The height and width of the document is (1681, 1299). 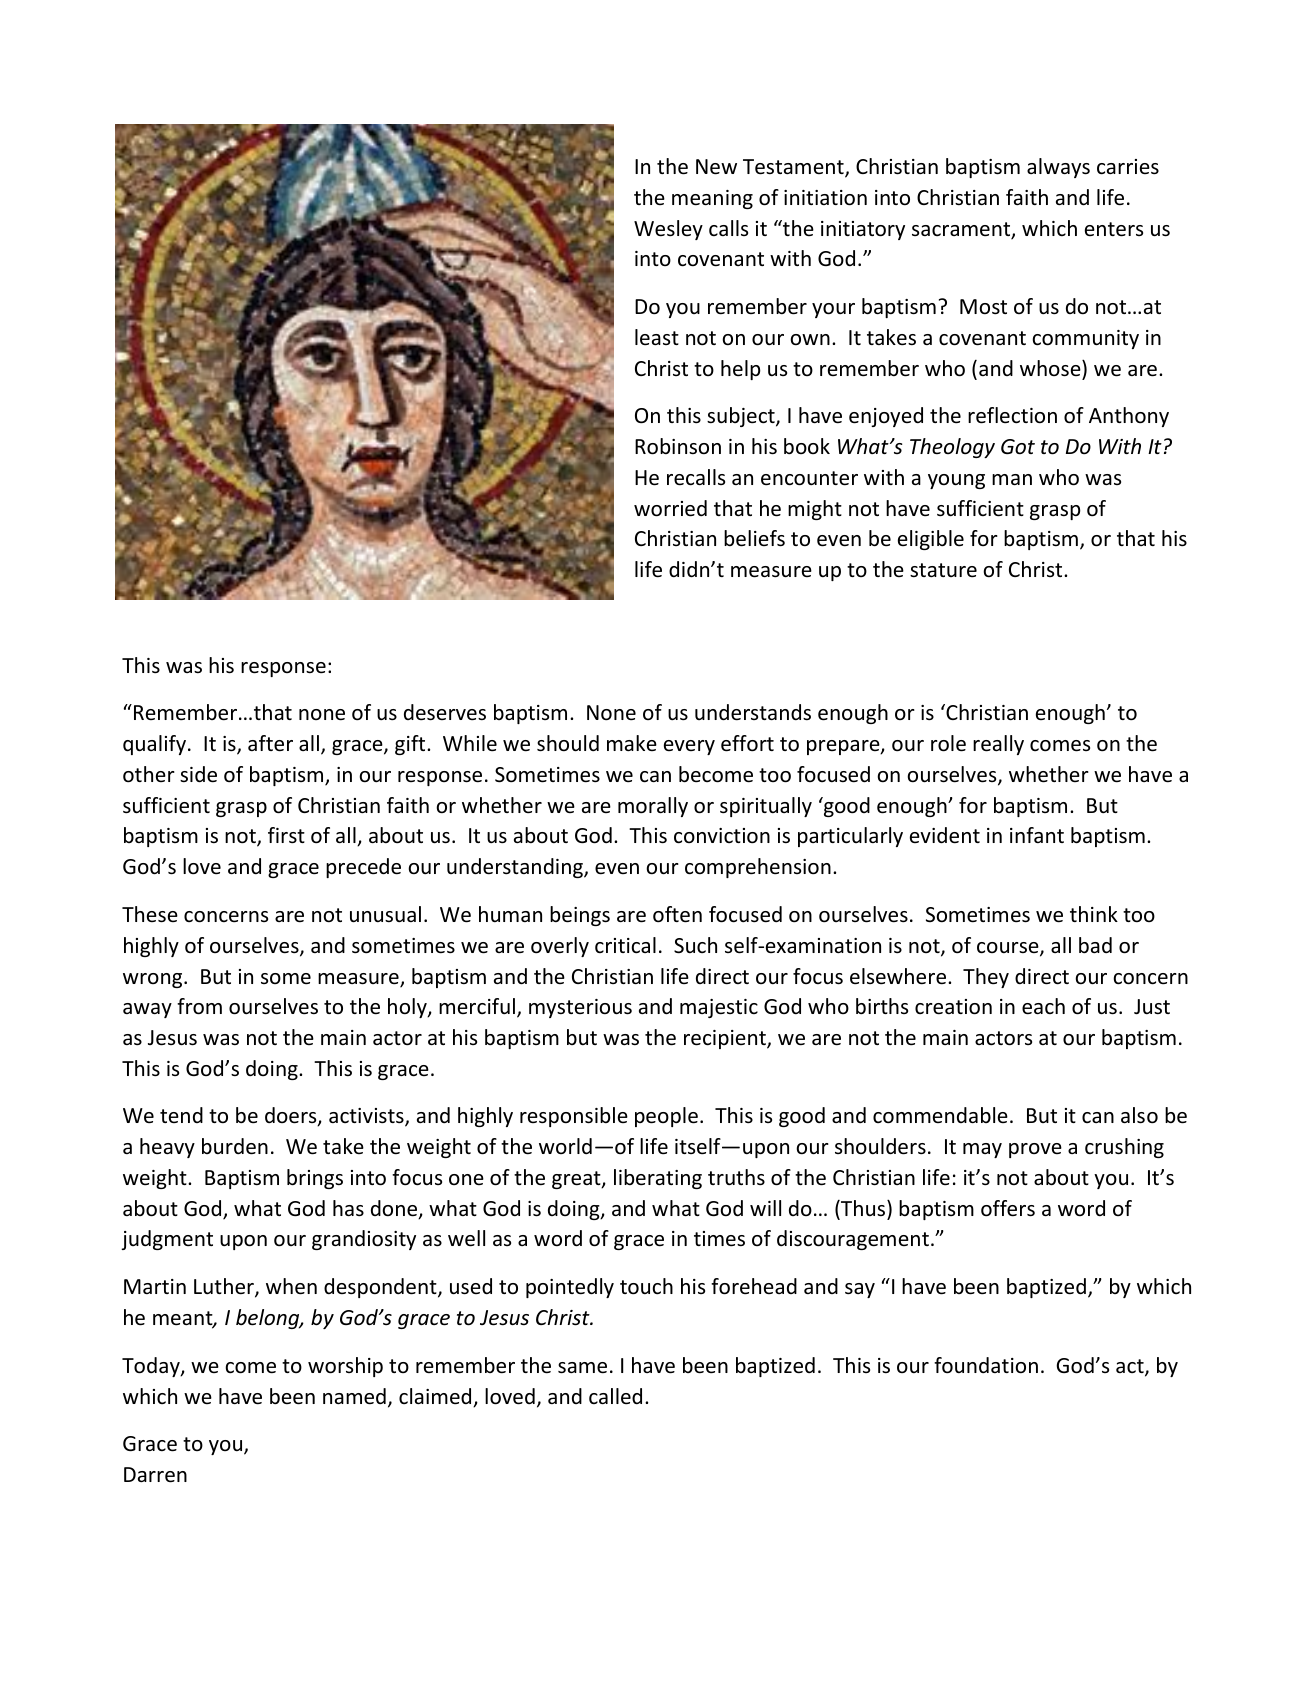 What do you see at coordinates (354, 1396) in the document?
I see `named` at bounding box center [354, 1396].
